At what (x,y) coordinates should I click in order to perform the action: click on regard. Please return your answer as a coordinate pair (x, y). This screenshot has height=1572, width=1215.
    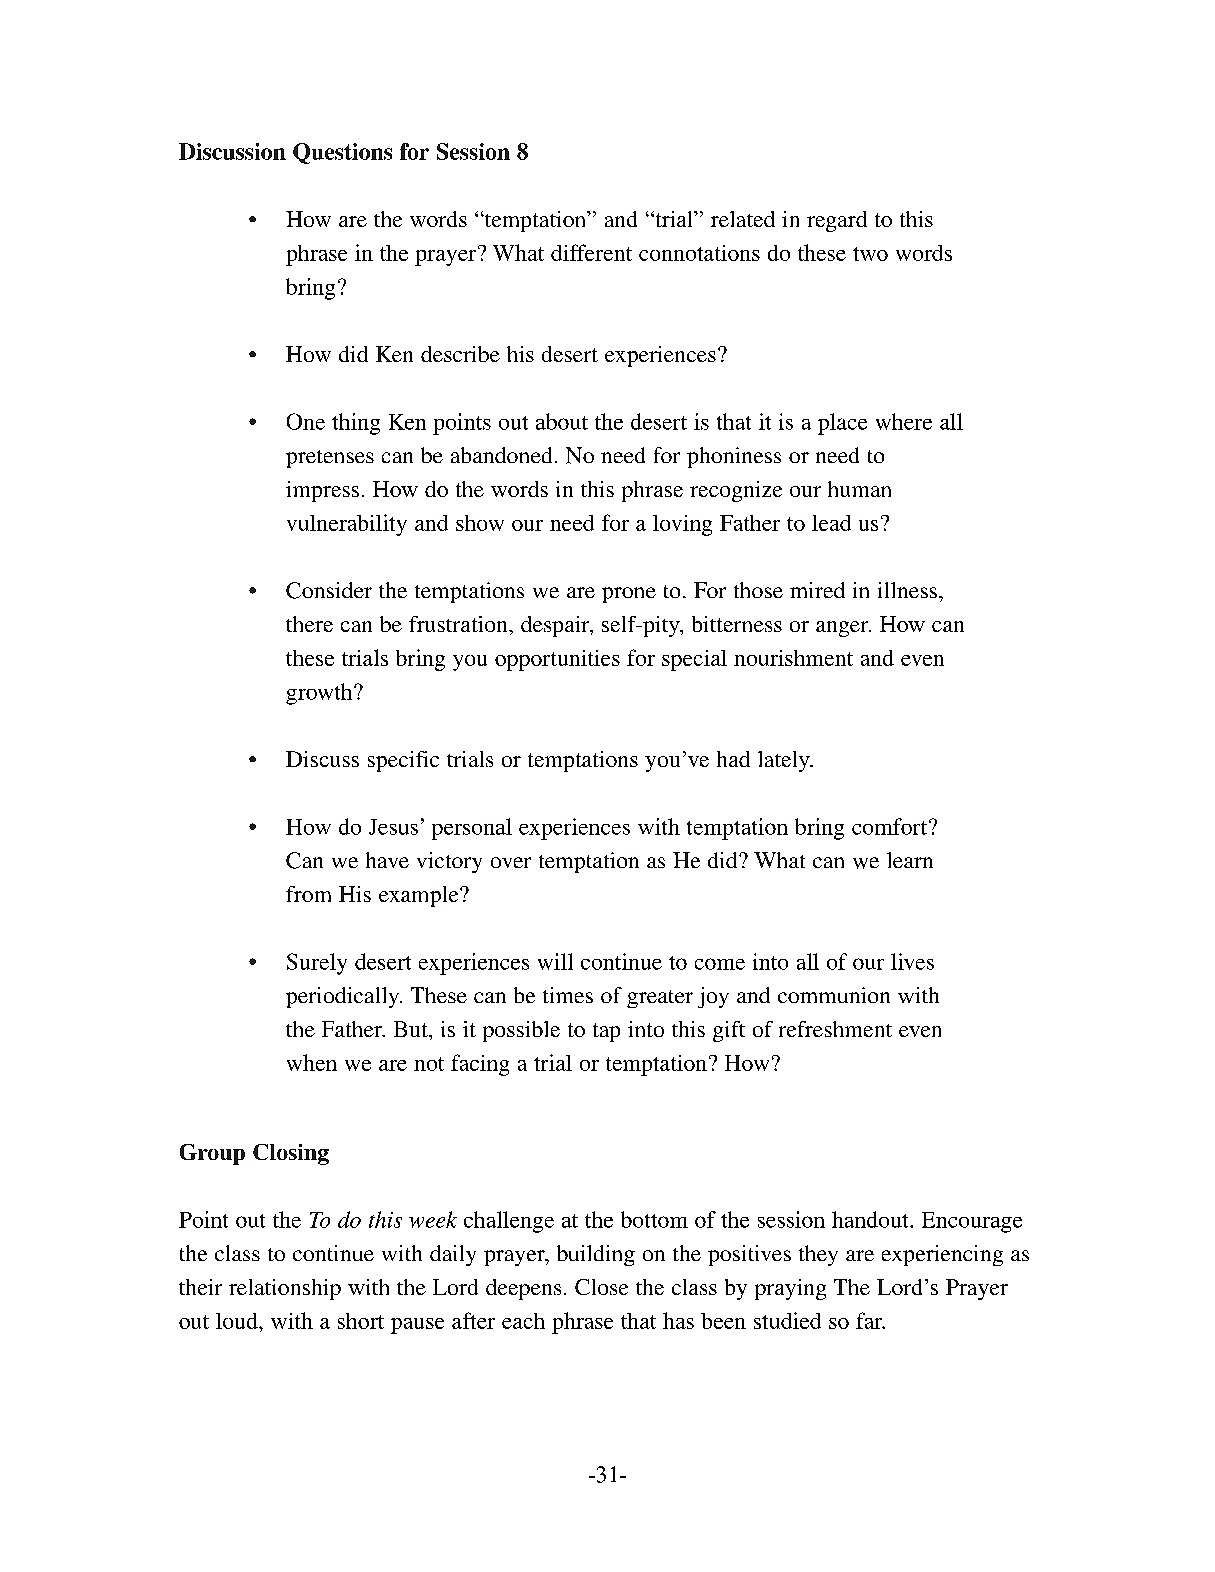
    Looking at the image, I should click on (837, 221).
